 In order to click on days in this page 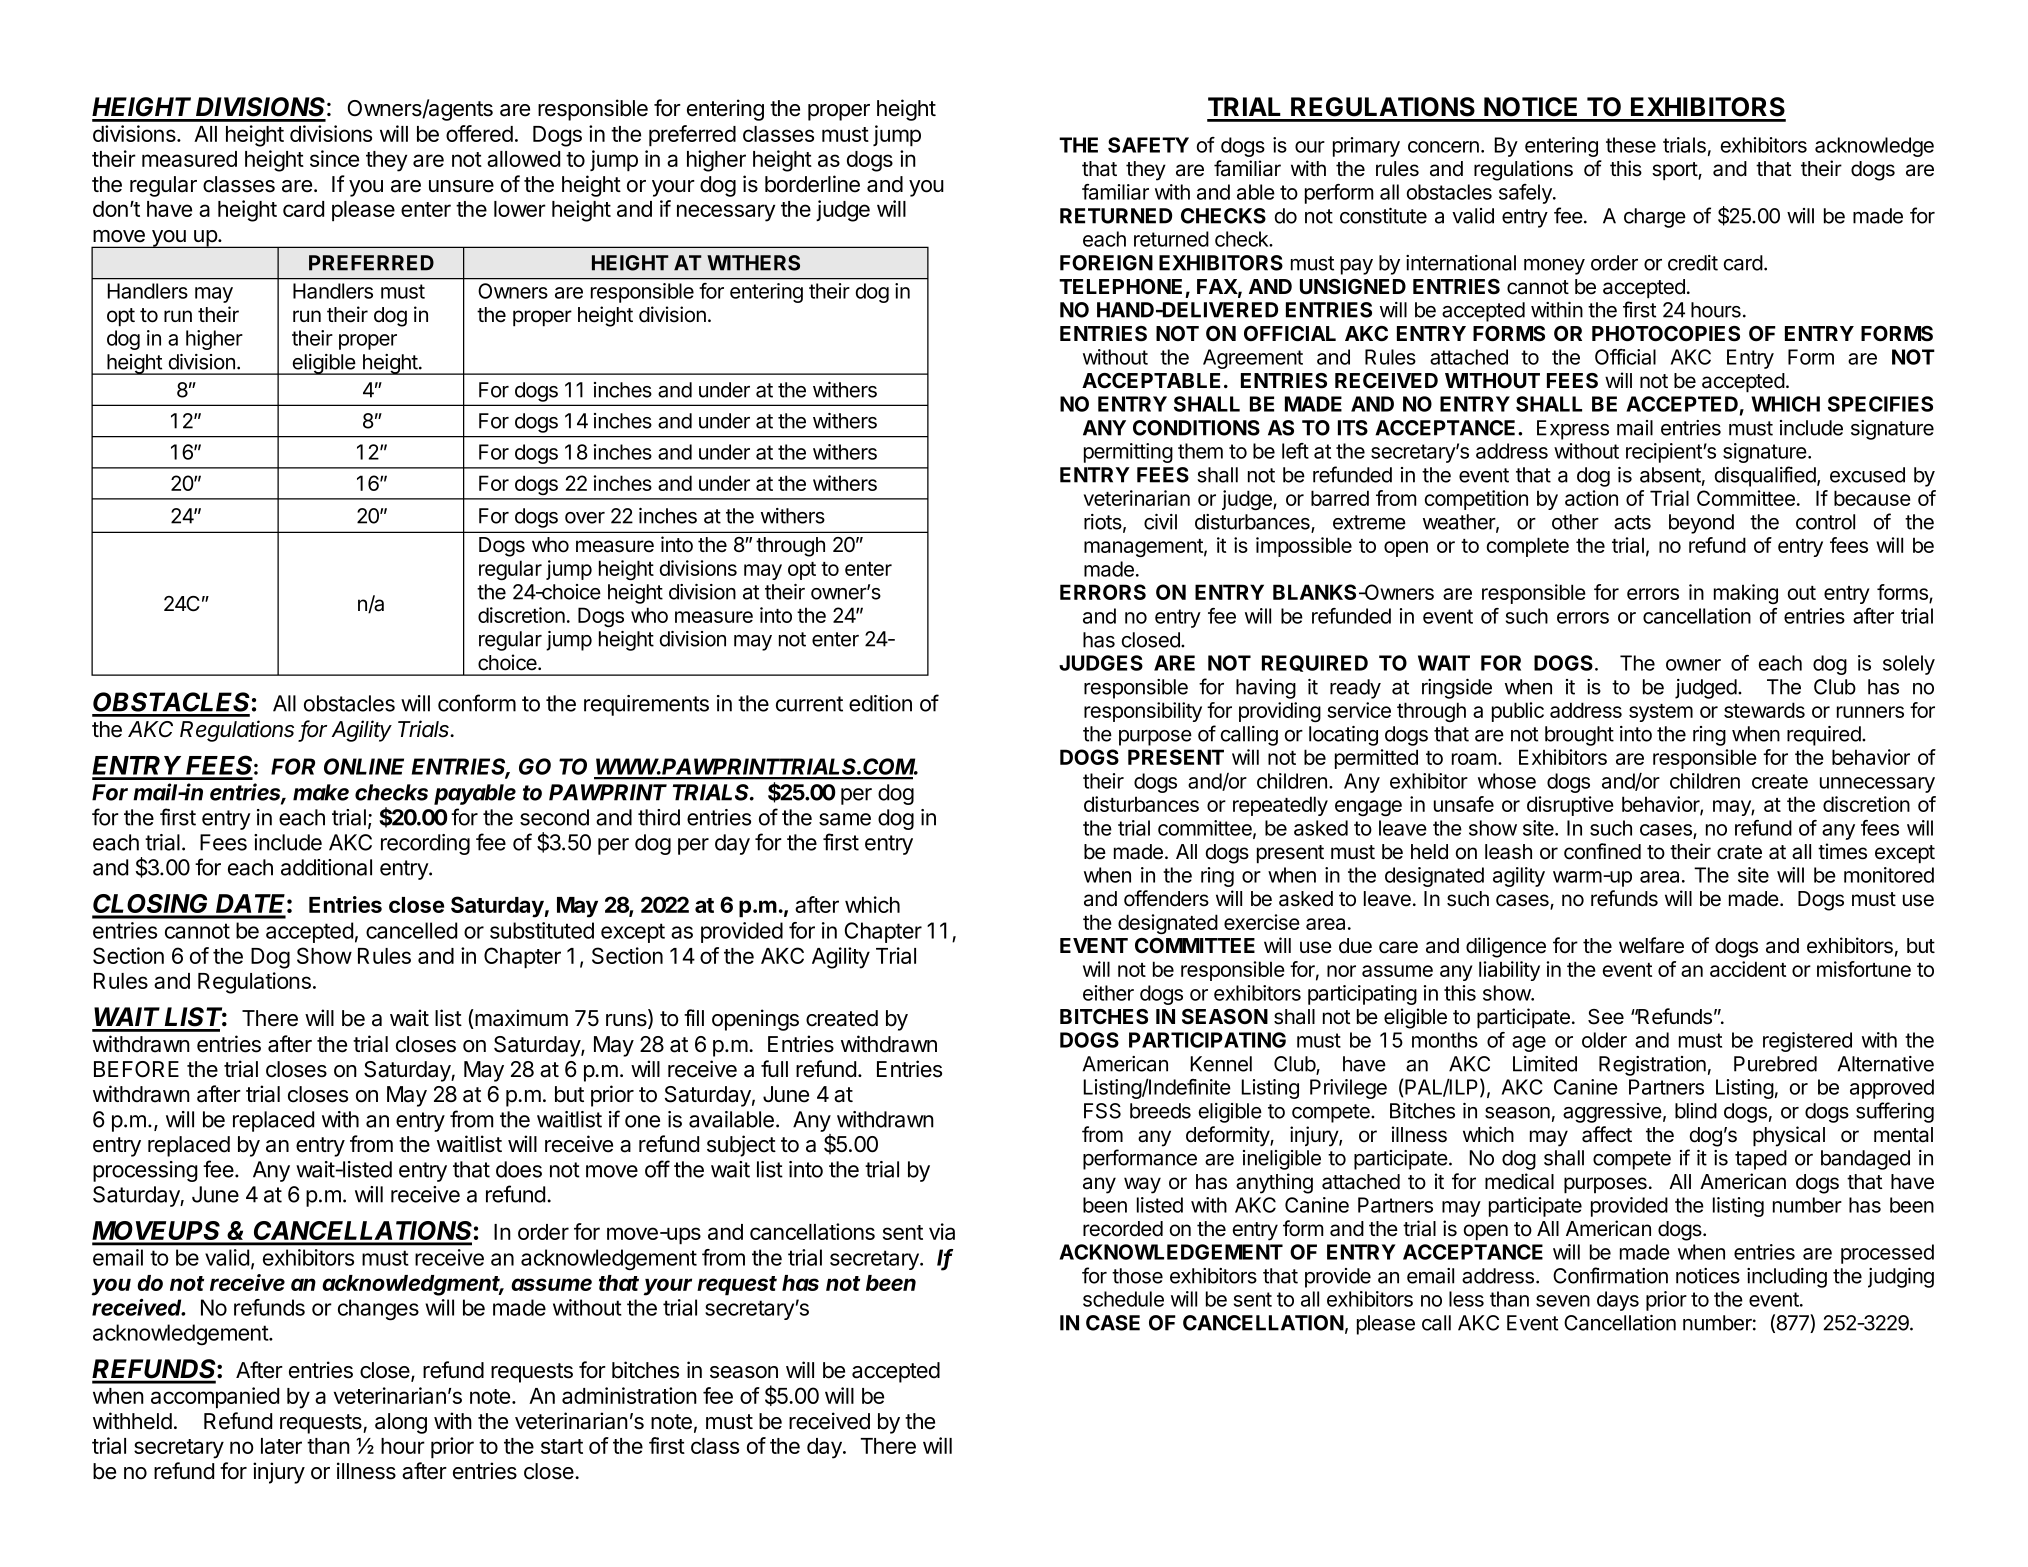, I will do `click(1618, 1301)`.
